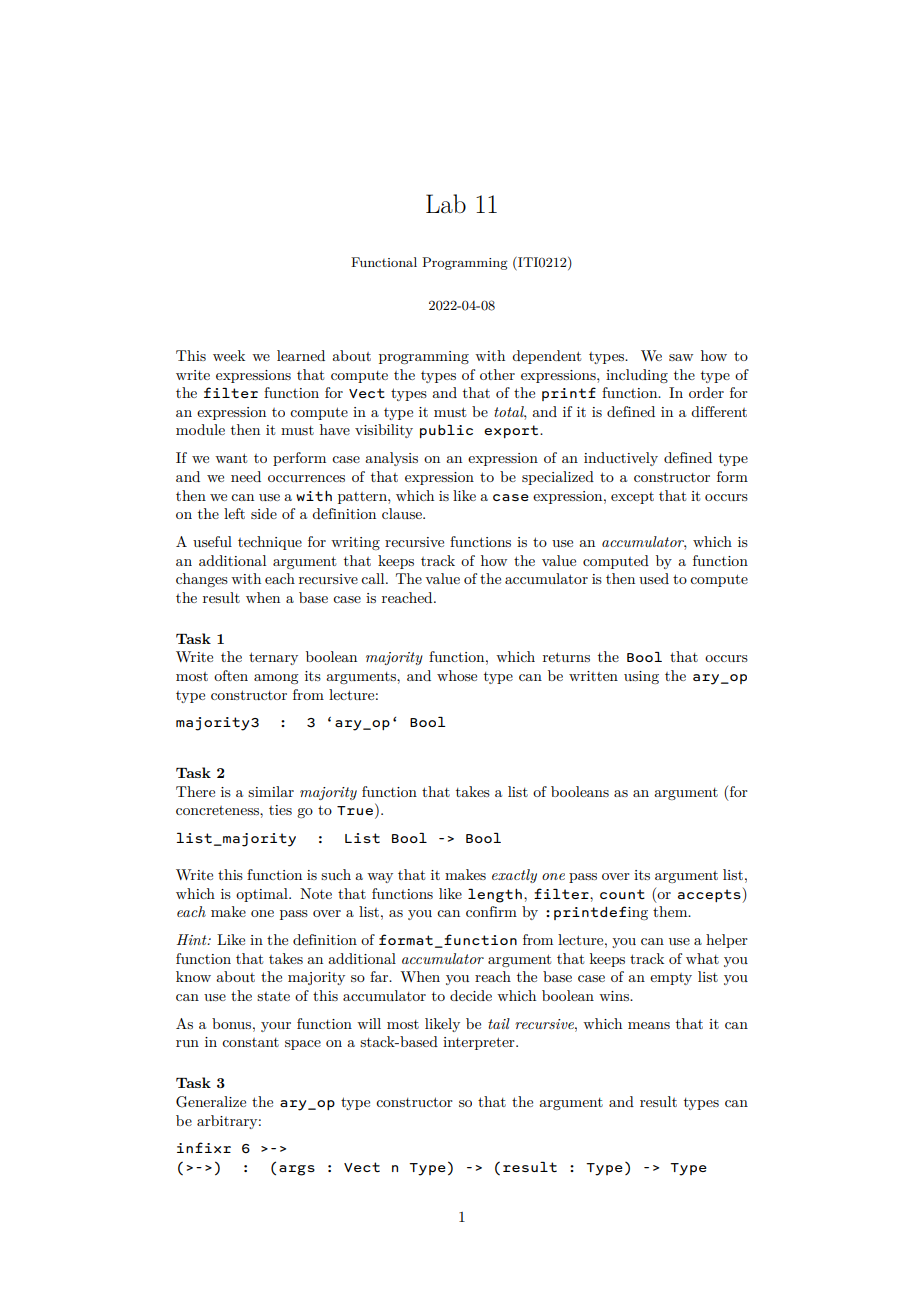 The image size is (924, 1308). I want to click on args, so click(297, 1170).
